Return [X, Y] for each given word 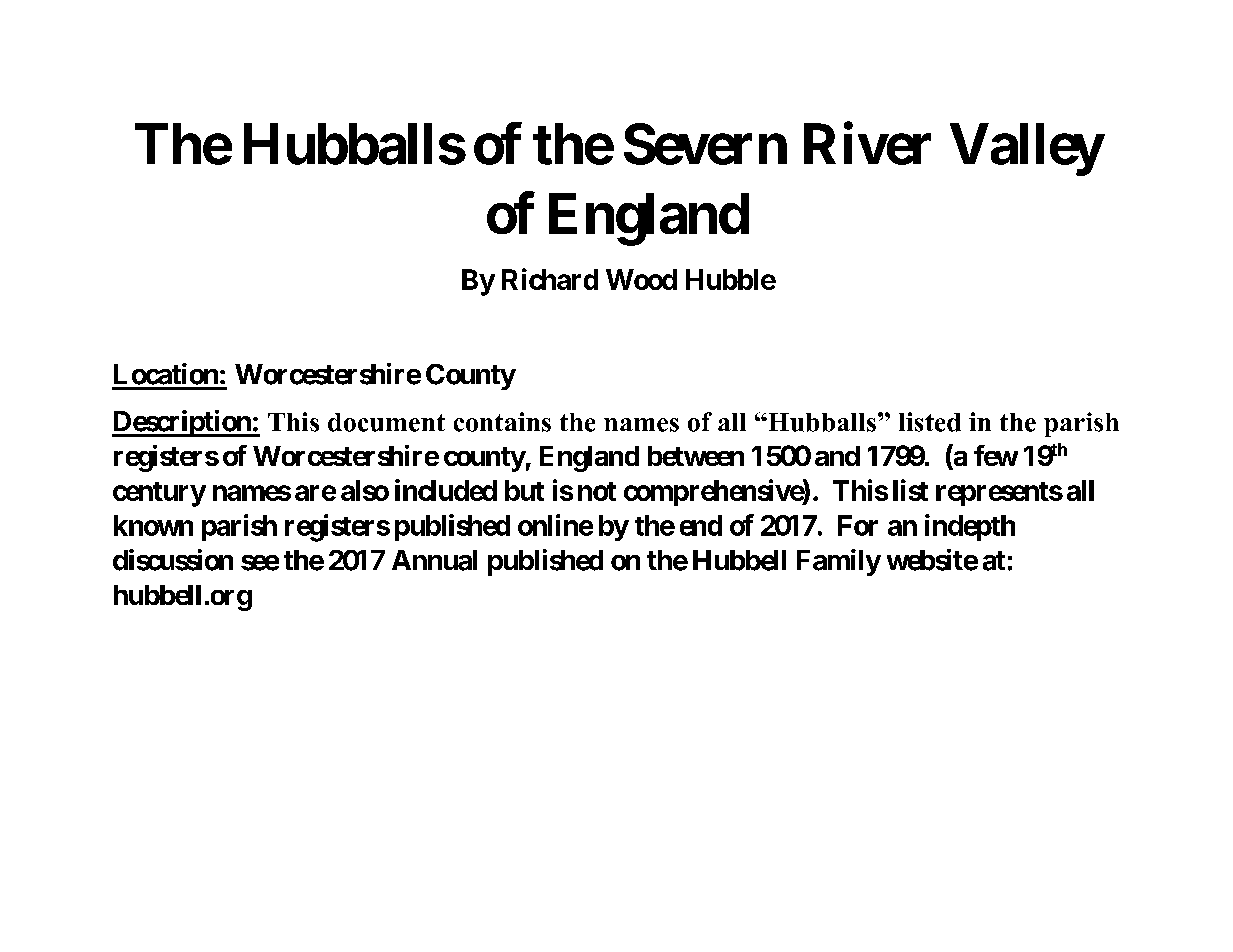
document [386, 422]
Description [182, 423]
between [696, 456]
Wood [641, 279]
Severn [705, 144]
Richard [550, 279]
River [867, 144]
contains [502, 422]
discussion [173, 560]
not [597, 491]
